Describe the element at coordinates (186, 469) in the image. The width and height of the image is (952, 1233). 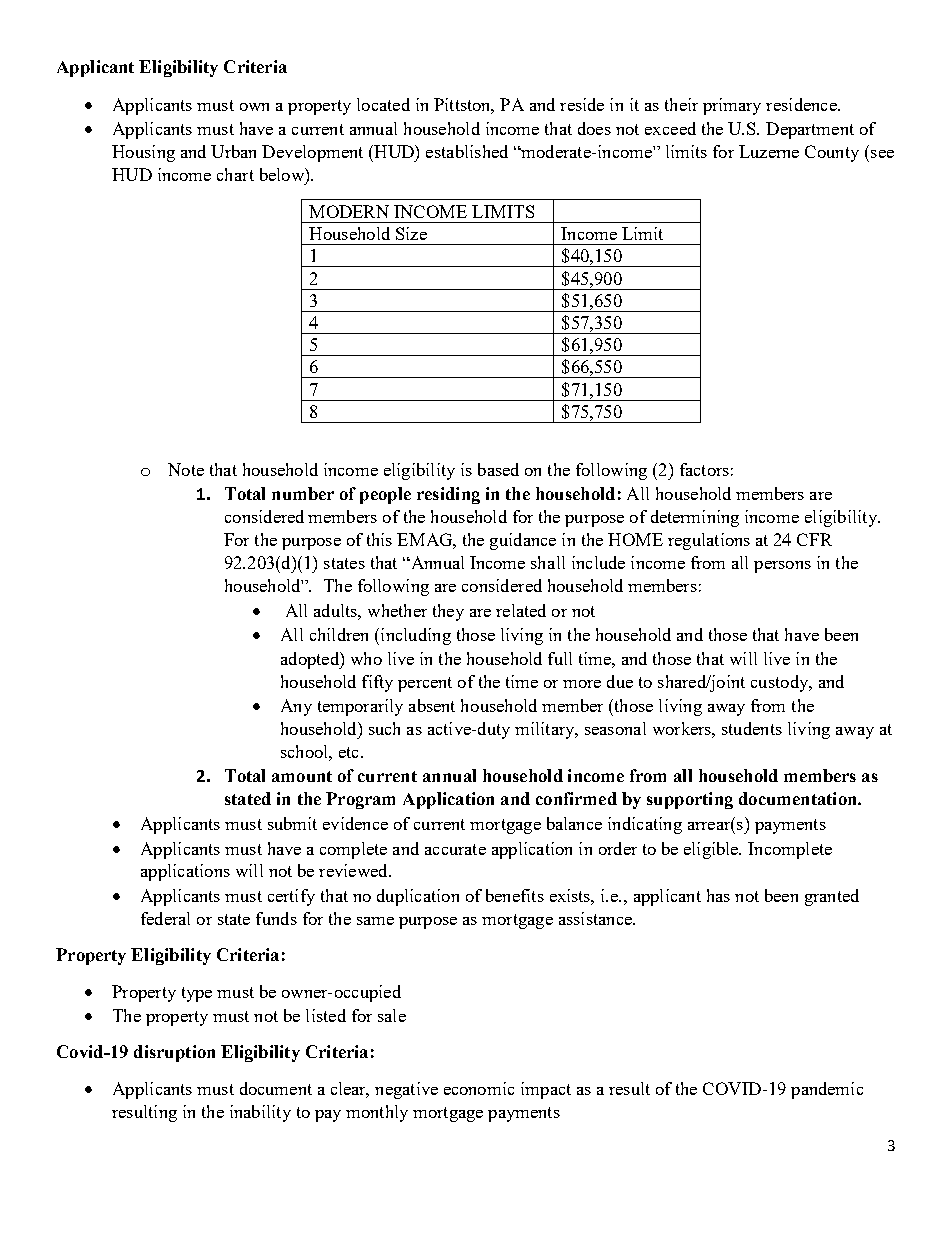
I see `Note` at that location.
